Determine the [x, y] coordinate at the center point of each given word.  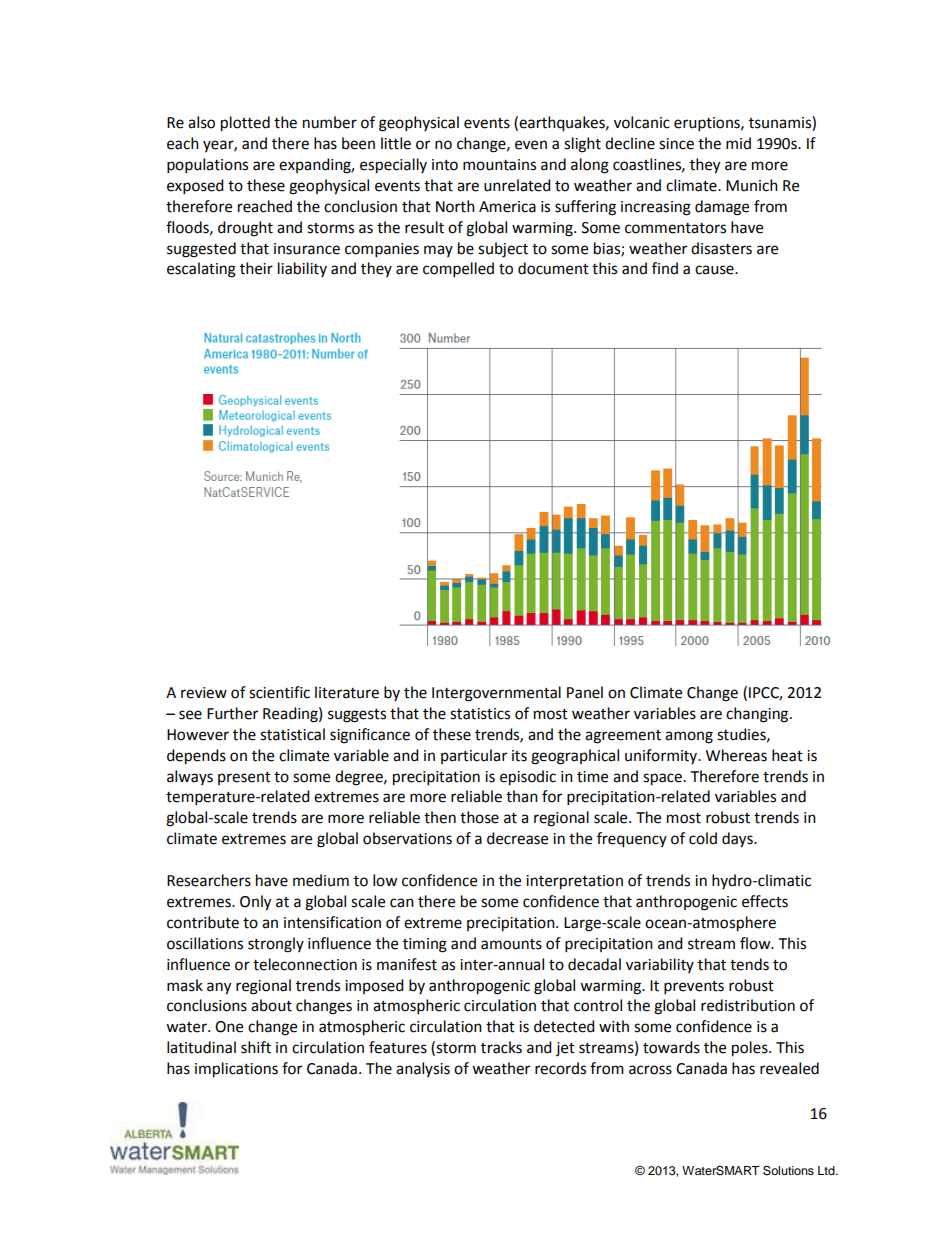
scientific [279, 692]
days [738, 840]
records [560, 1068]
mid [738, 143]
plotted [245, 124]
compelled [458, 270]
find [665, 268]
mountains [499, 165]
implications [236, 1070]
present [244, 778]
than [522, 796]
